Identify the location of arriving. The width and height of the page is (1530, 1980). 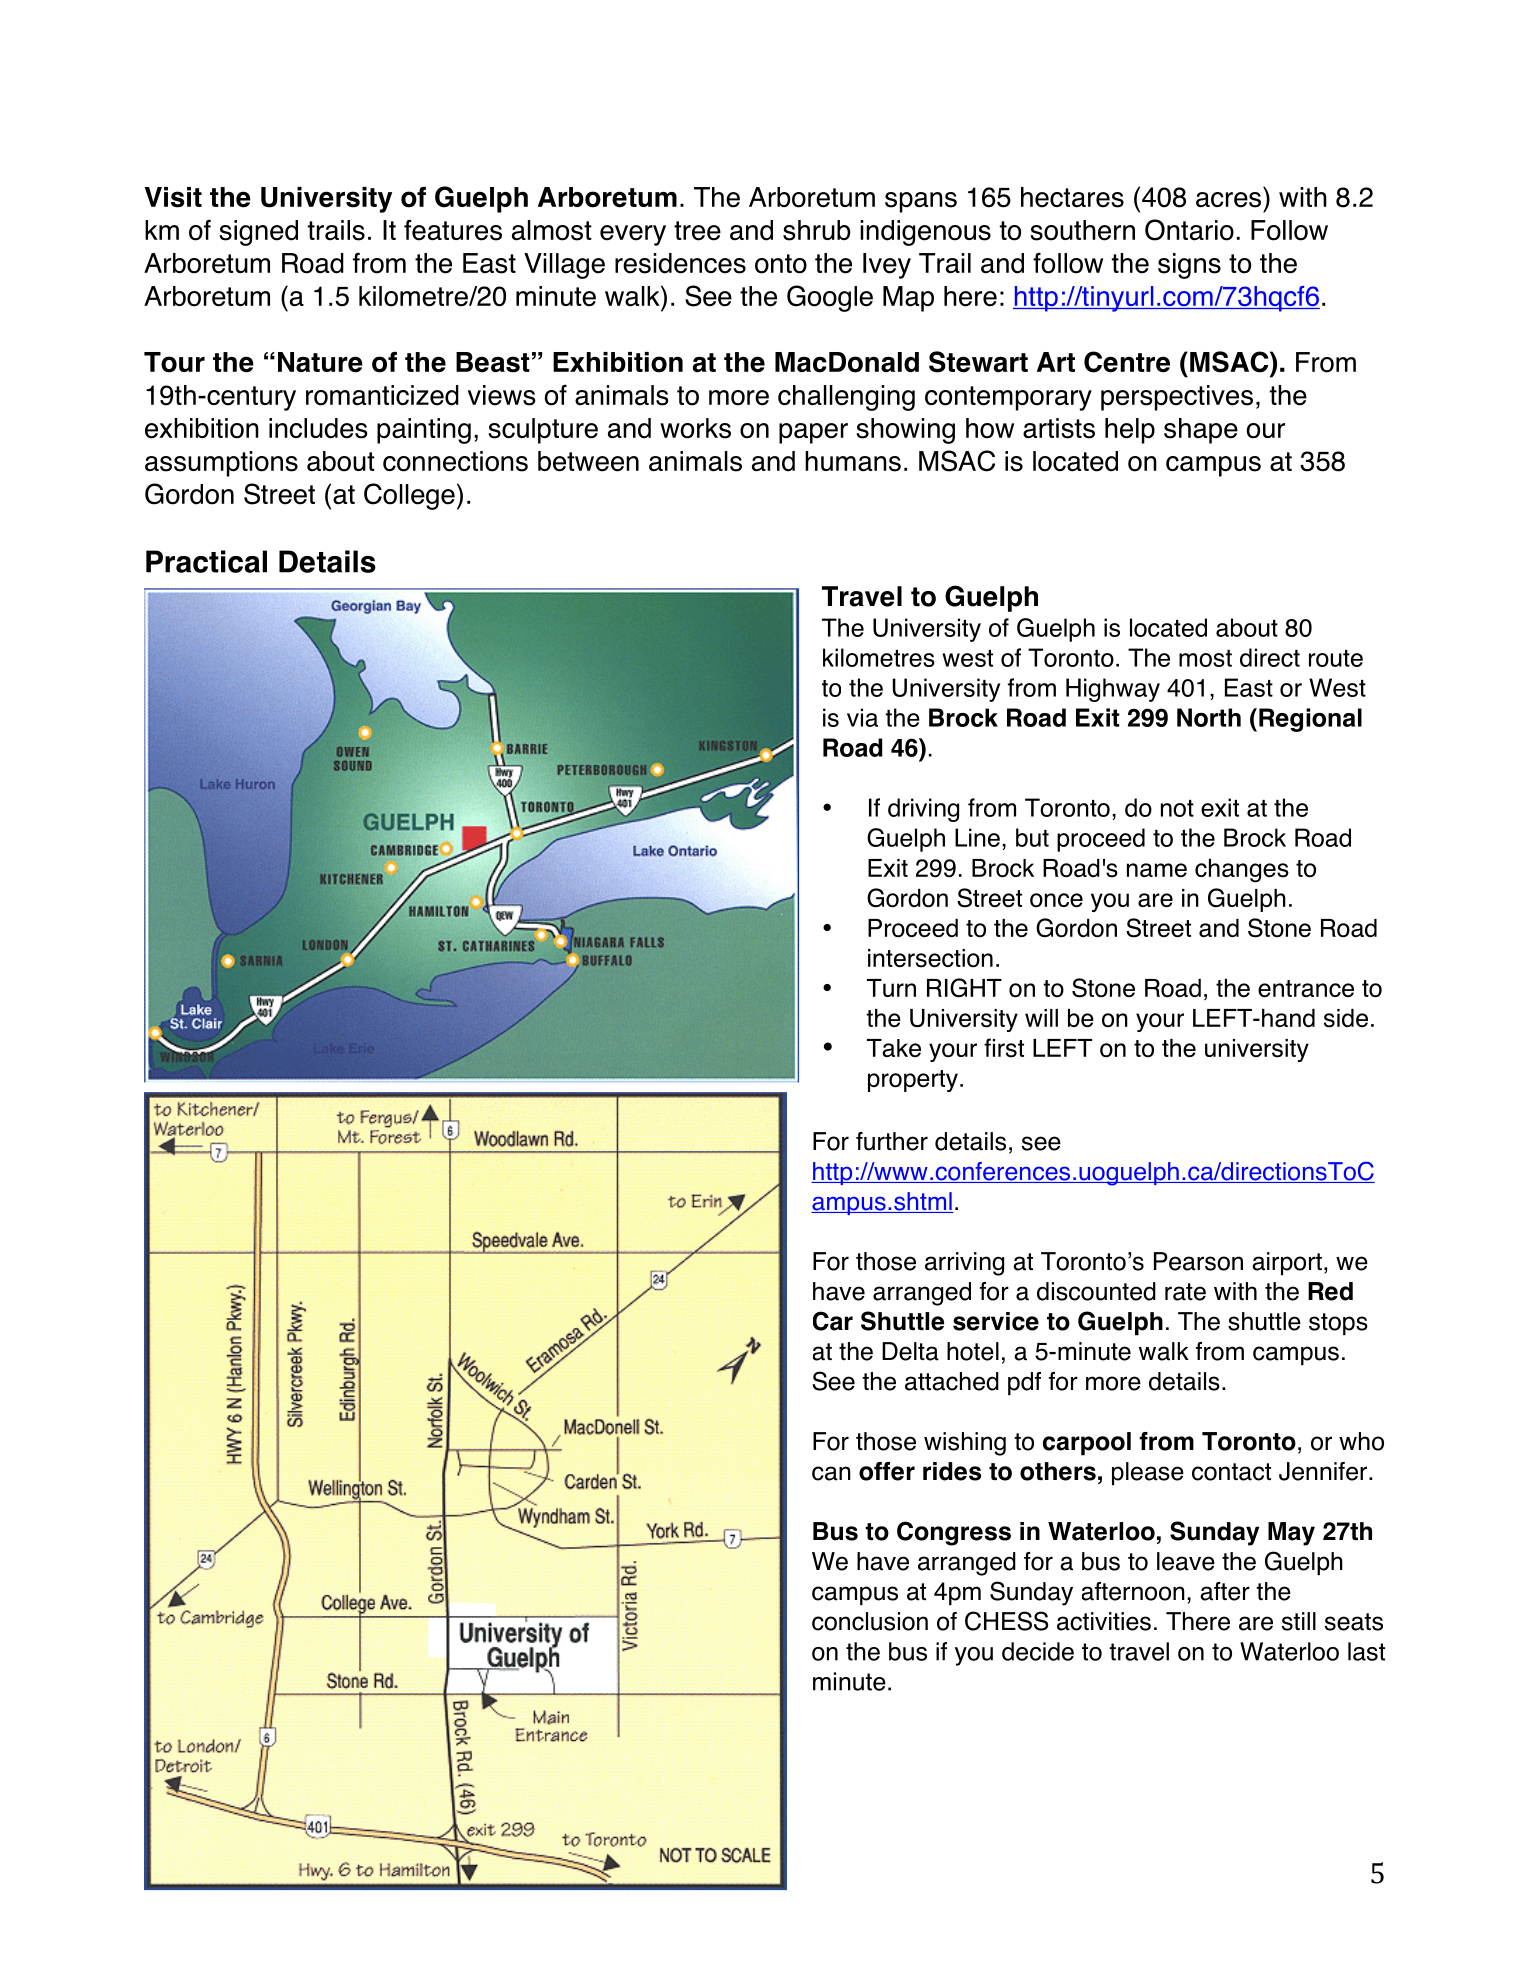
(964, 1264).
